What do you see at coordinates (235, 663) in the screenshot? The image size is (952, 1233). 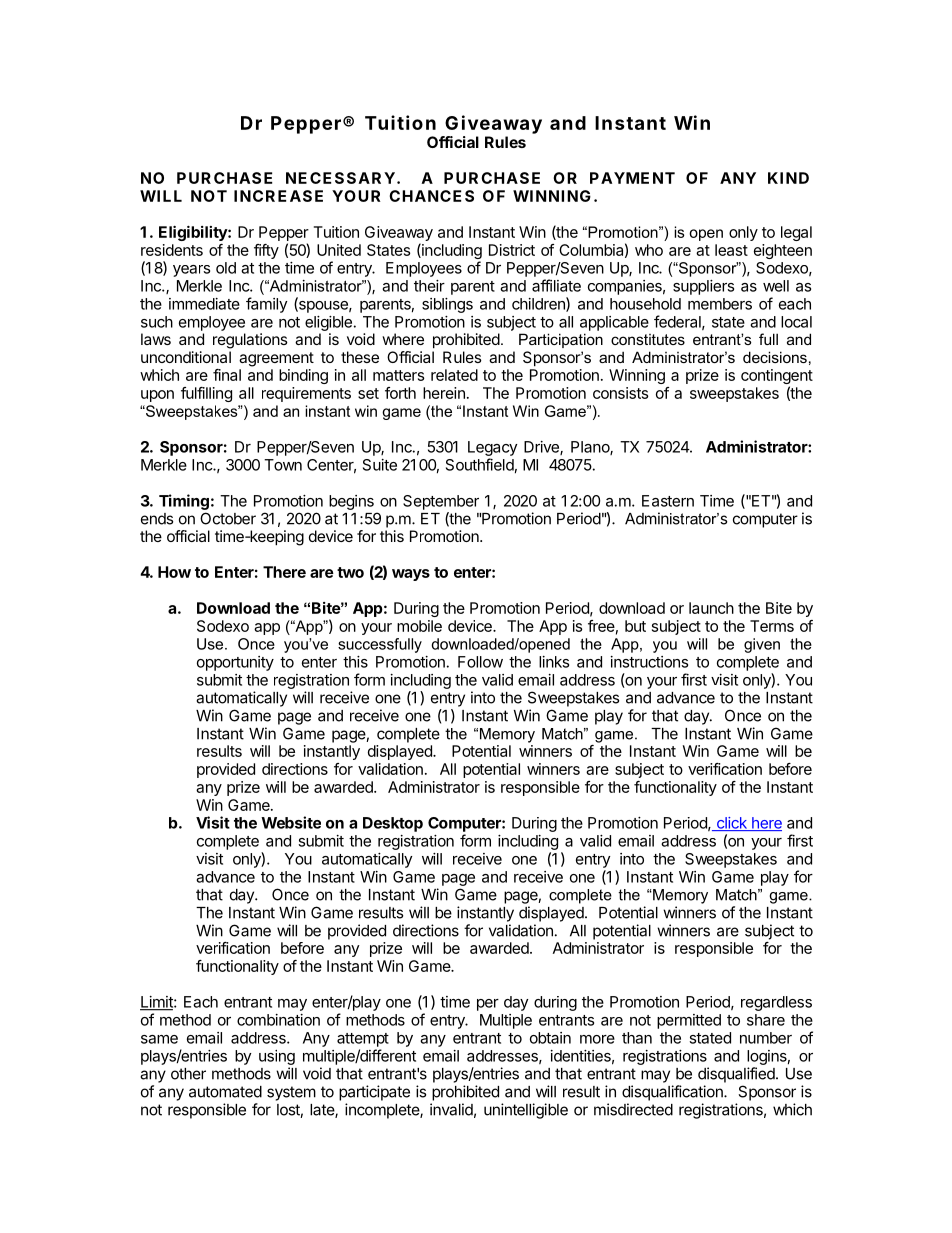 I see `opportunity` at bounding box center [235, 663].
